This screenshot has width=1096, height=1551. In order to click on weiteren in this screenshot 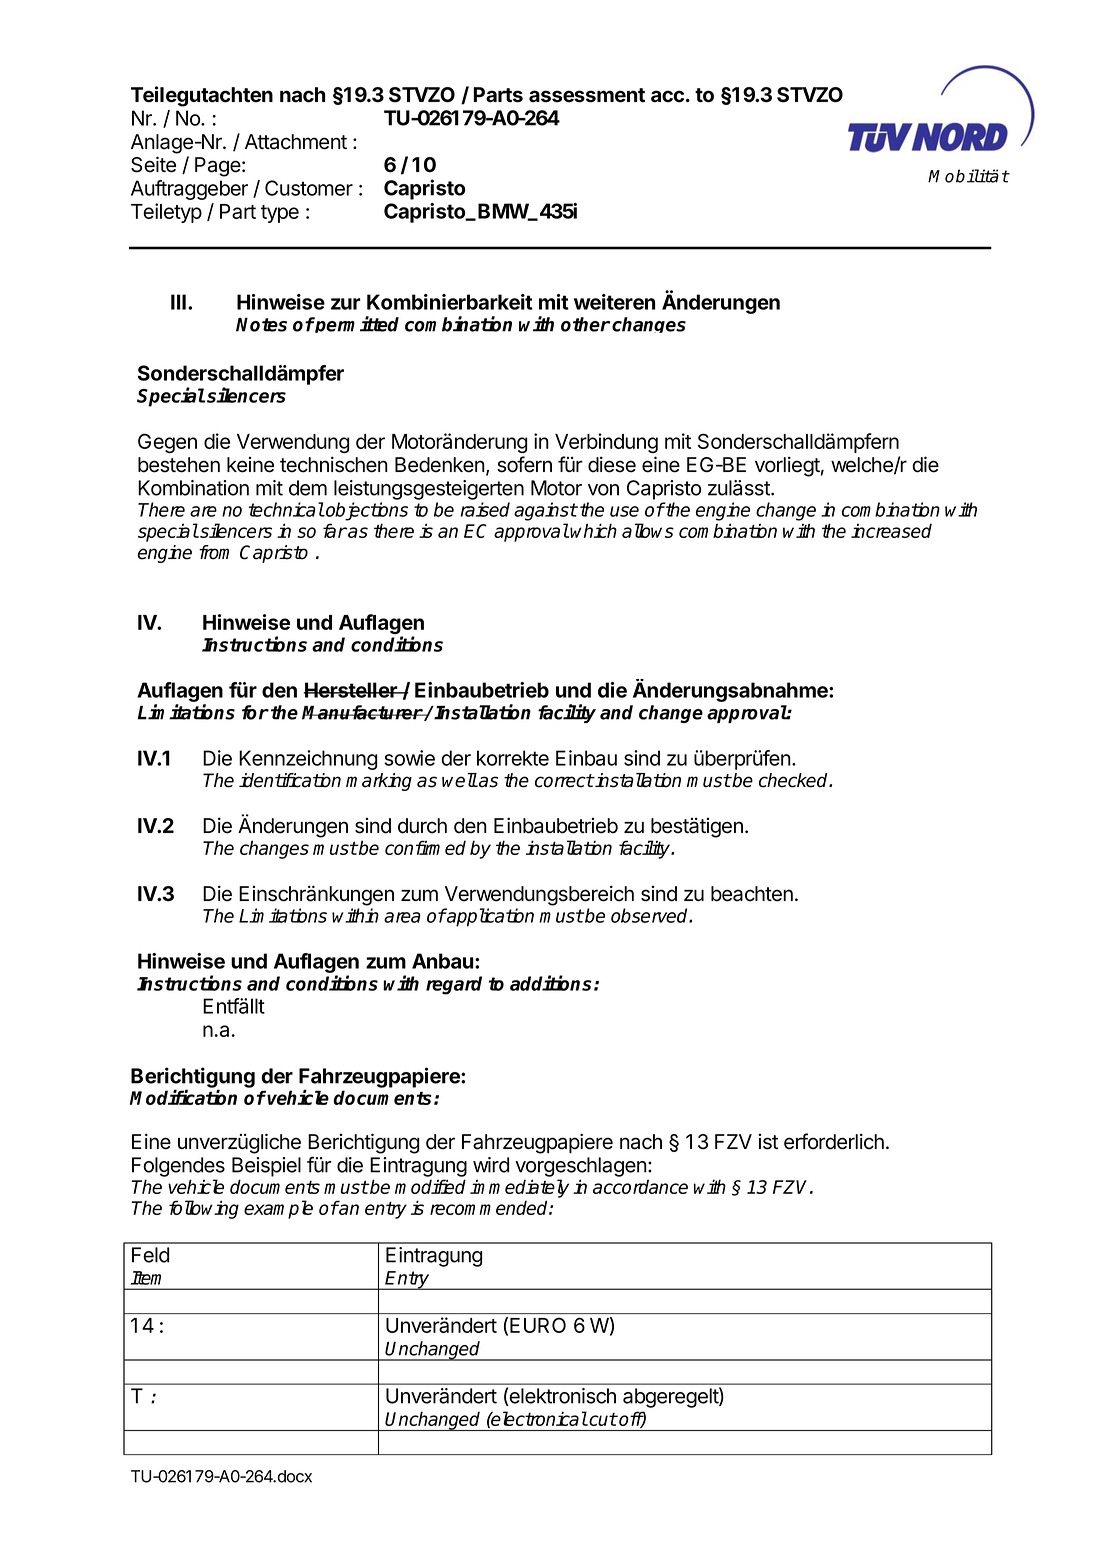, I will do `click(614, 302)`.
